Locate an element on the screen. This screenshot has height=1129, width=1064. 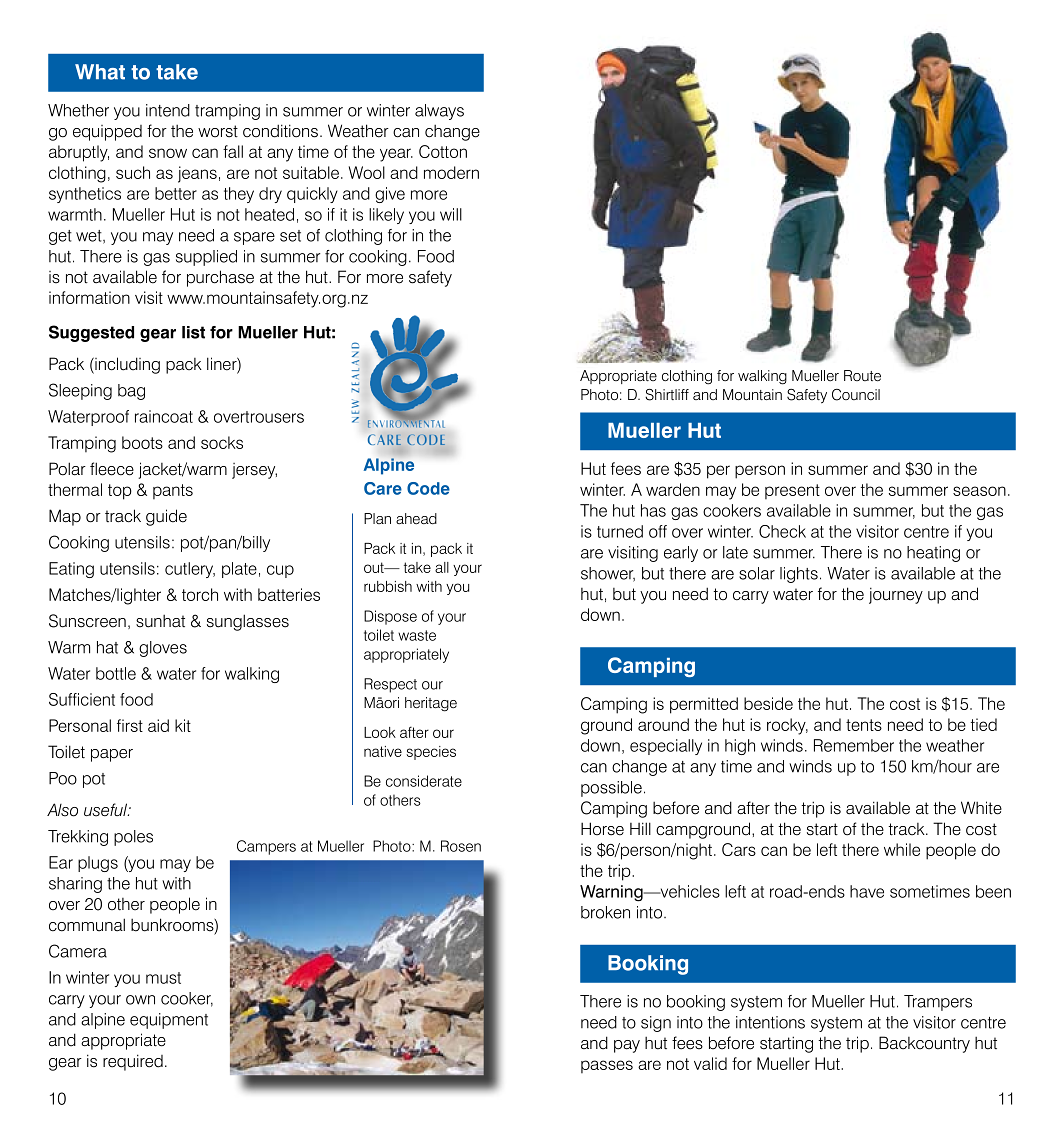
intend is located at coordinates (168, 110).
